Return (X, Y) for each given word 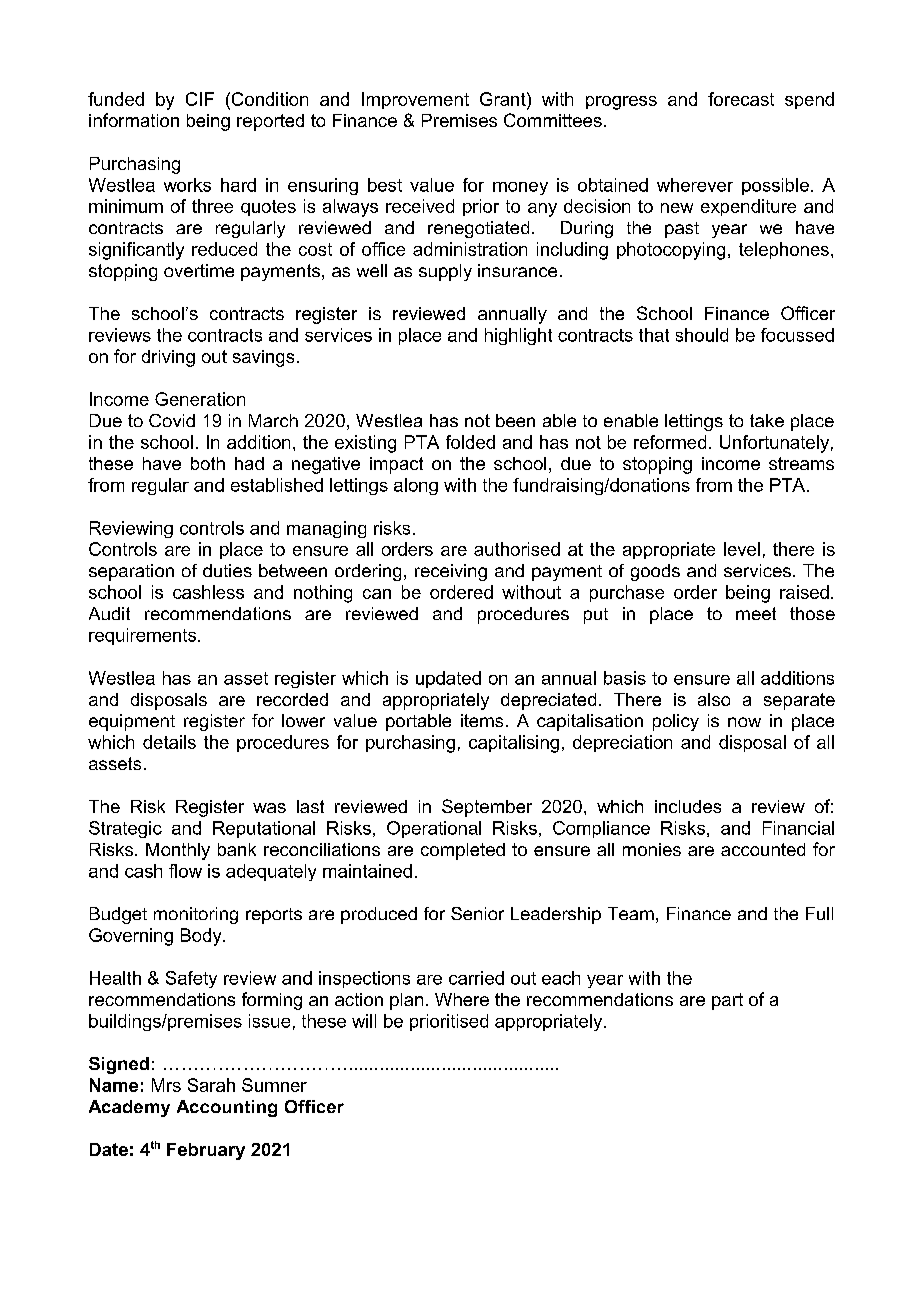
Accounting (227, 1108)
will (364, 1021)
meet (756, 613)
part (727, 1001)
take (767, 420)
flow (185, 871)
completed (463, 851)
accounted (763, 849)
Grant (504, 99)
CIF (200, 99)
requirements (144, 636)
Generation (200, 399)
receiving (451, 572)
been (515, 420)
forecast (741, 99)
